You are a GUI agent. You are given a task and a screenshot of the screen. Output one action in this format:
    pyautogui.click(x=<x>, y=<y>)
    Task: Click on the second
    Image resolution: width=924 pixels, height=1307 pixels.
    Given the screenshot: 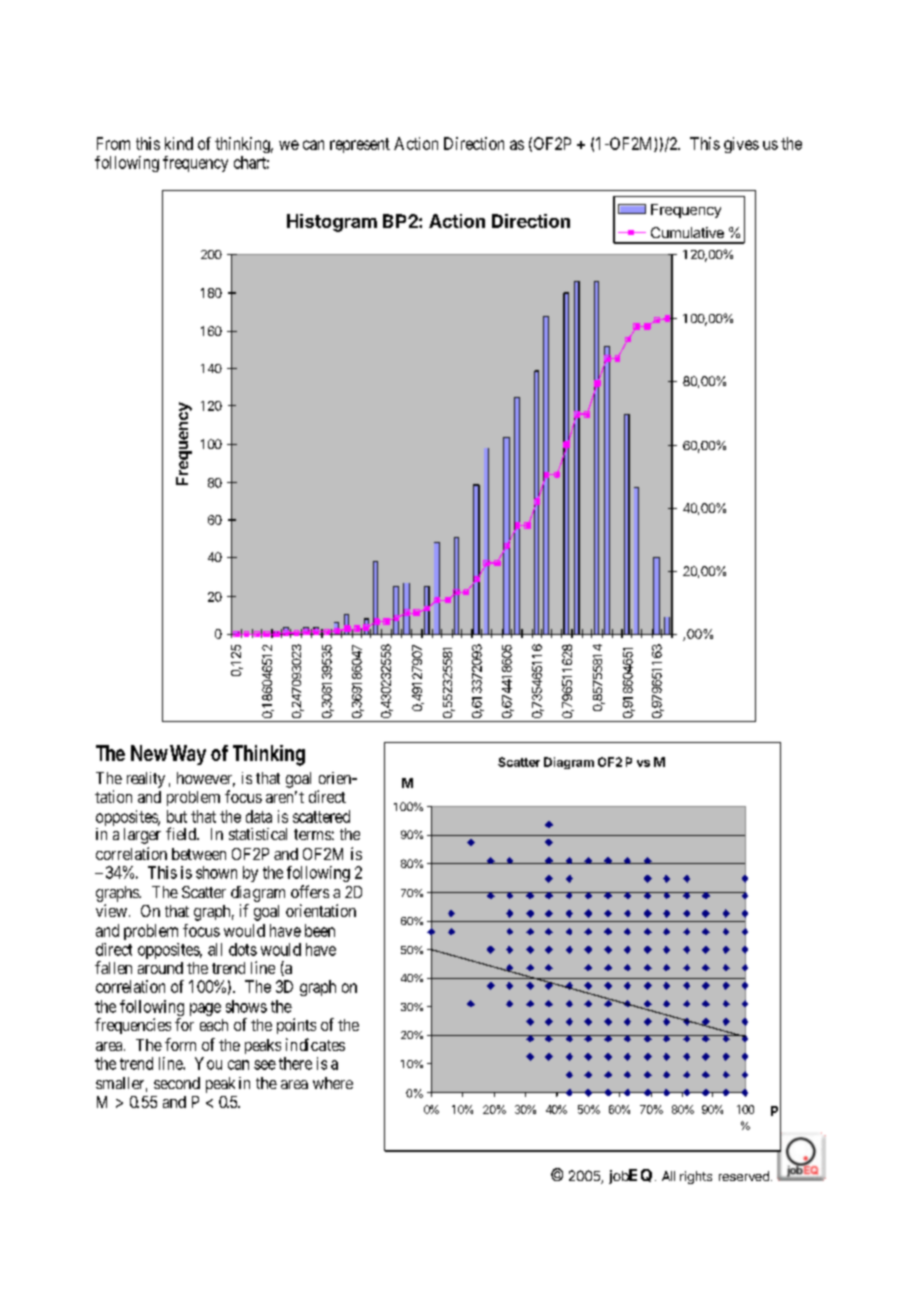 What is the action you would take?
    pyautogui.click(x=177, y=1083)
